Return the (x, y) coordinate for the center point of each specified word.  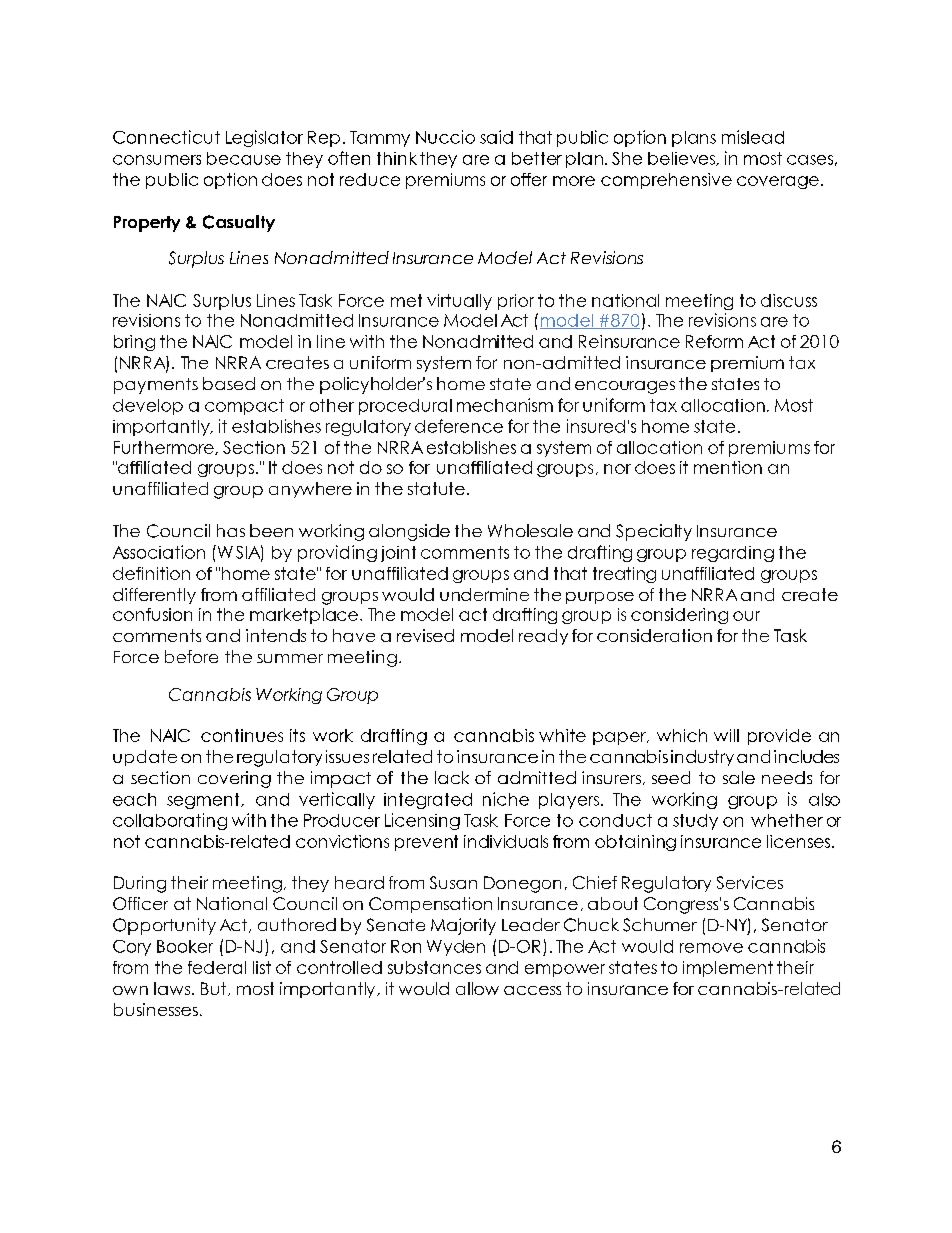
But (213, 988)
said (496, 137)
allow (477, 988)
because (244, 158)
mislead (753, 137)
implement (728, 969)
